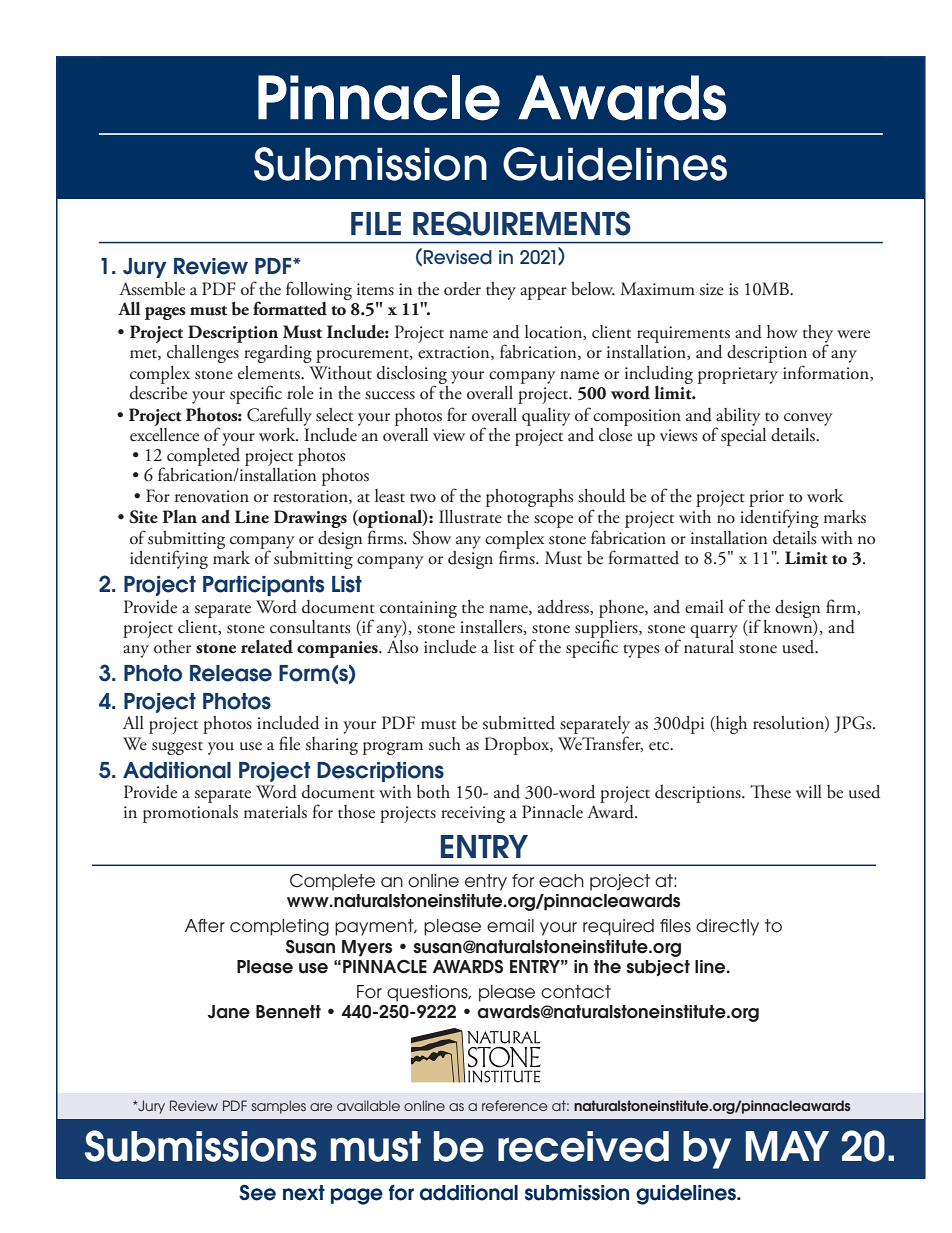 Image resolution: width=952 pixels, height=1233 pixels. Describe the element at coordinates (462, 289) in the screenshot. I see `order` at that location.
